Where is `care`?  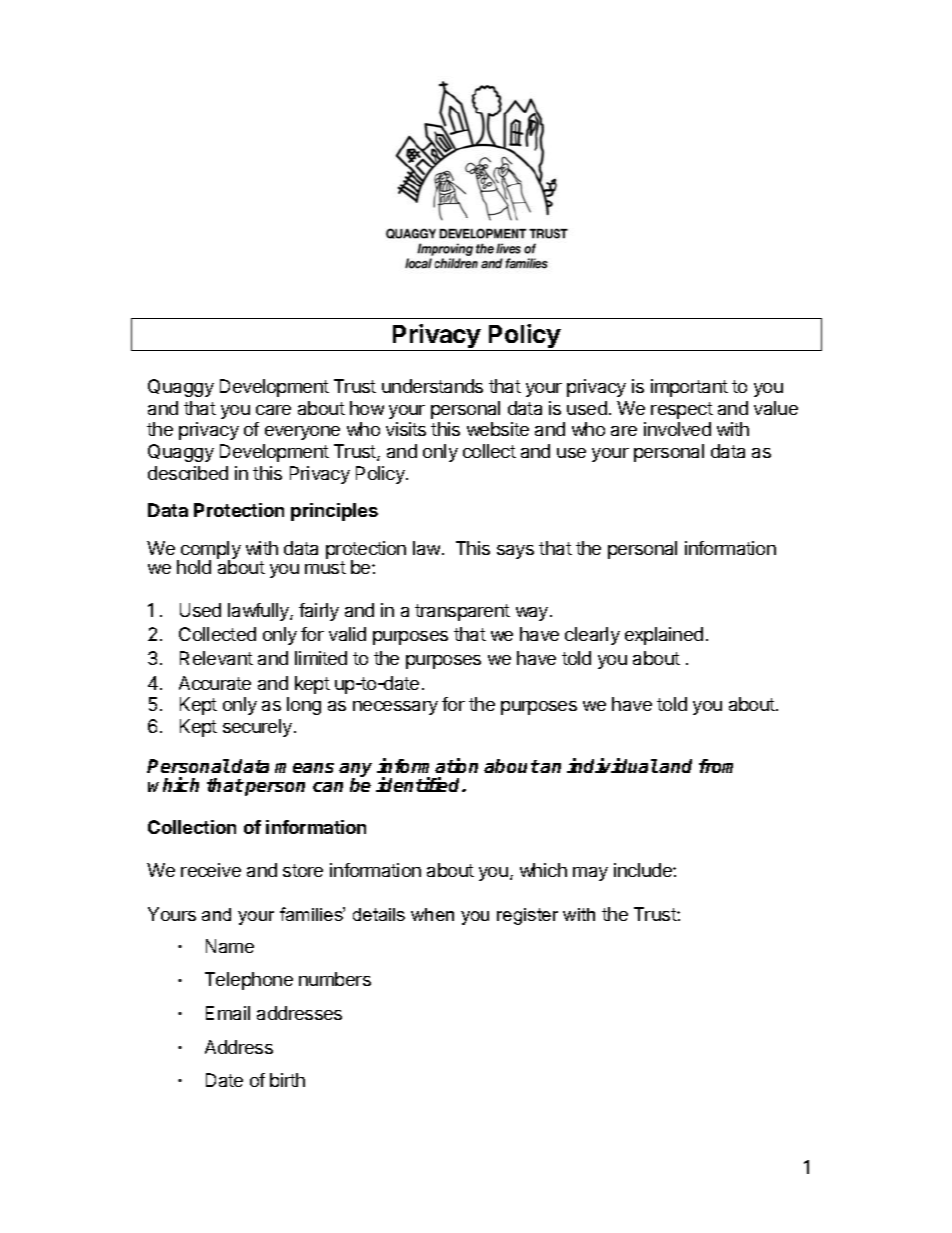
care is located at coordinates (273, 410).
